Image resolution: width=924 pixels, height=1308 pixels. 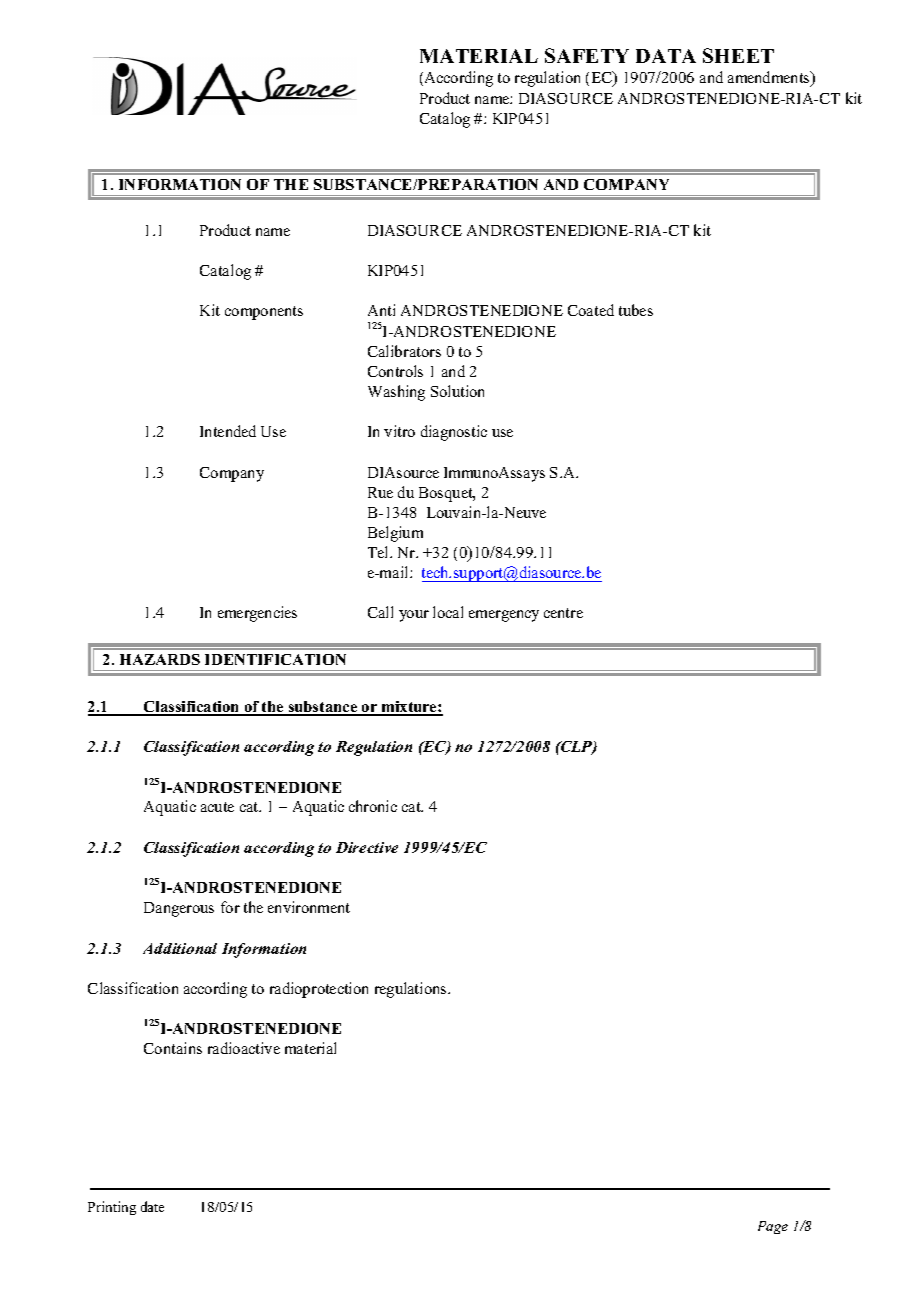 I want to click on radioactive, so click(x=244, y=1048).
